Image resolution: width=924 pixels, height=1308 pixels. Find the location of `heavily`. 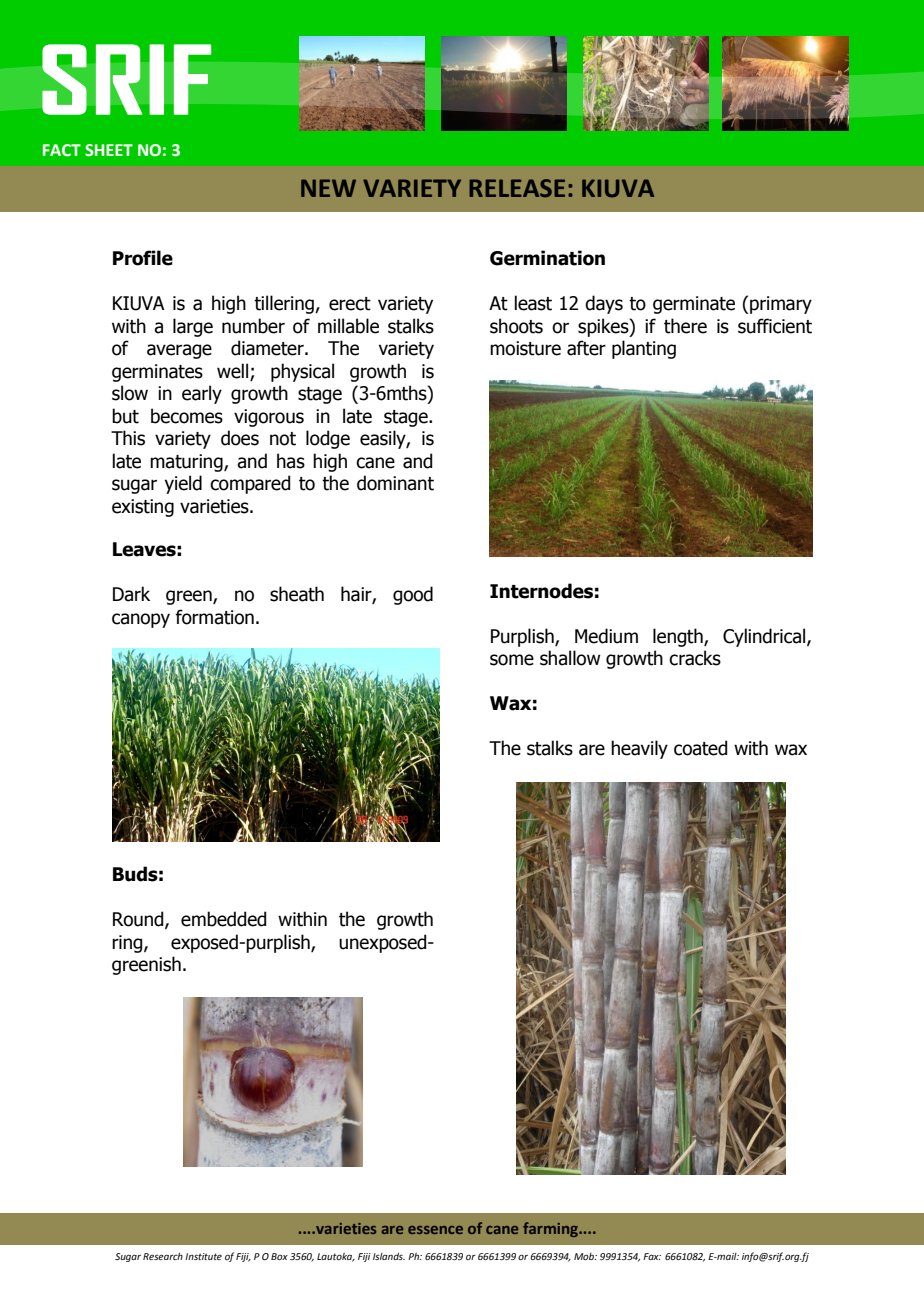

heavily is located at coordinates (639, 749).
